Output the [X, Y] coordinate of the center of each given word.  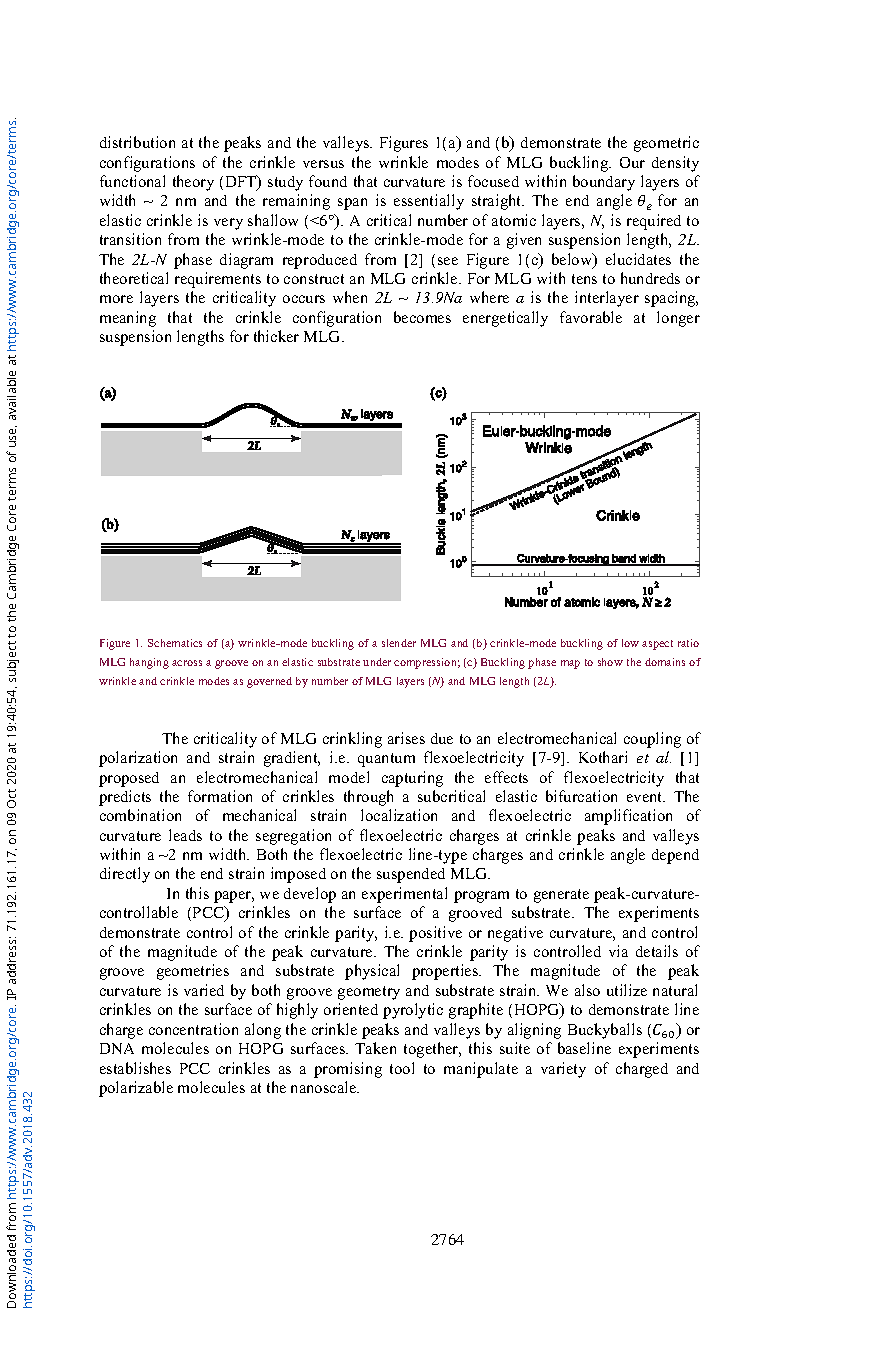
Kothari [603, 757]
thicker [276, 336]
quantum [386, 760]
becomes [422, 317]
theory [193, 183]
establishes [135, 1068]
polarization [138, 759]
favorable [591, 317]
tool [402, 1068]
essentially [429, 202]
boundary [604, 183]
